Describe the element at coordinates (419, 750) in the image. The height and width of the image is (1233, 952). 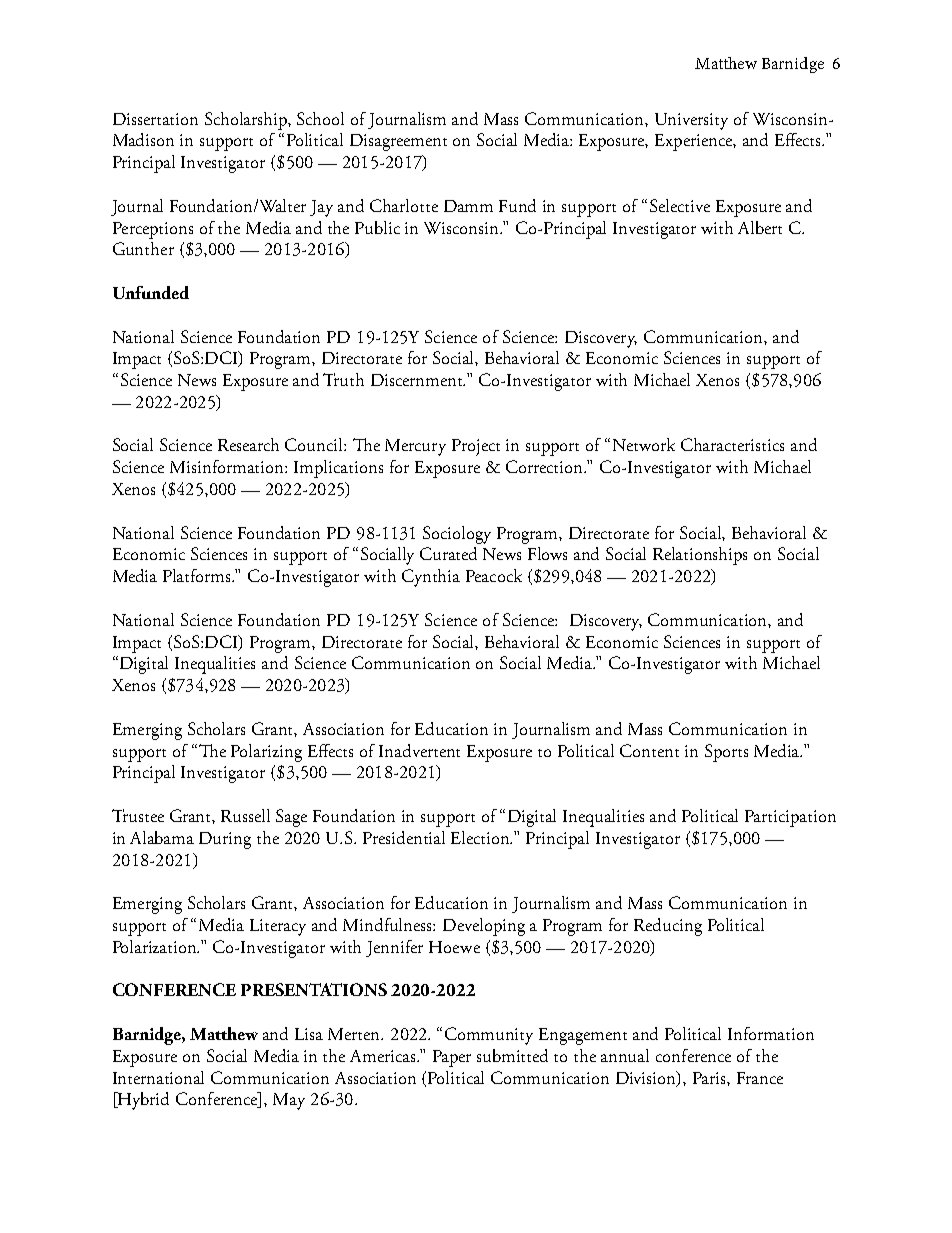
I see `Inadvertent` at that location.
